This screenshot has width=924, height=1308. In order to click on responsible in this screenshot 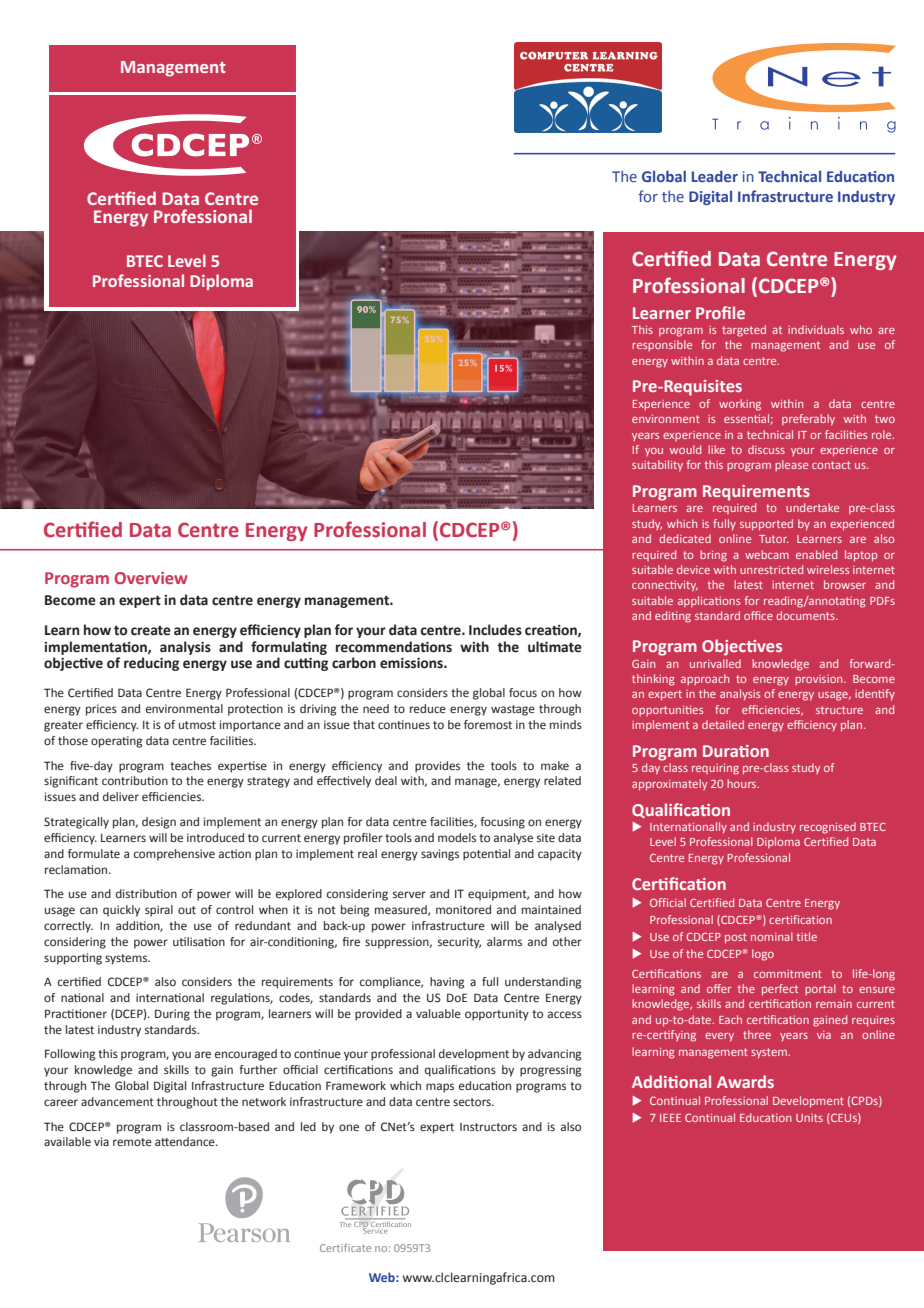, I will do `click(662, 345)`.
